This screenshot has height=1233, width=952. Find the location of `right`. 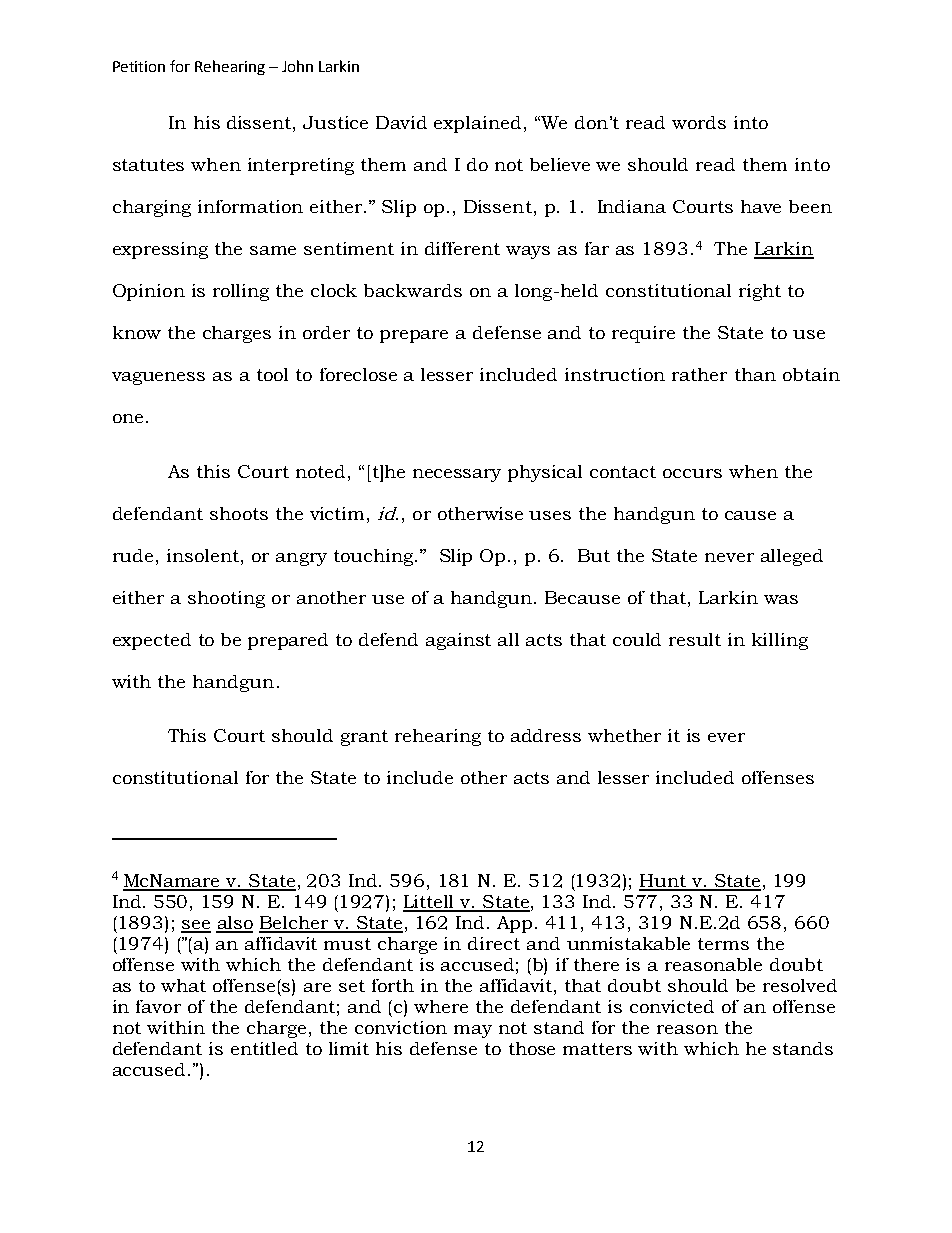

right is located at coordinates (760, 292).
